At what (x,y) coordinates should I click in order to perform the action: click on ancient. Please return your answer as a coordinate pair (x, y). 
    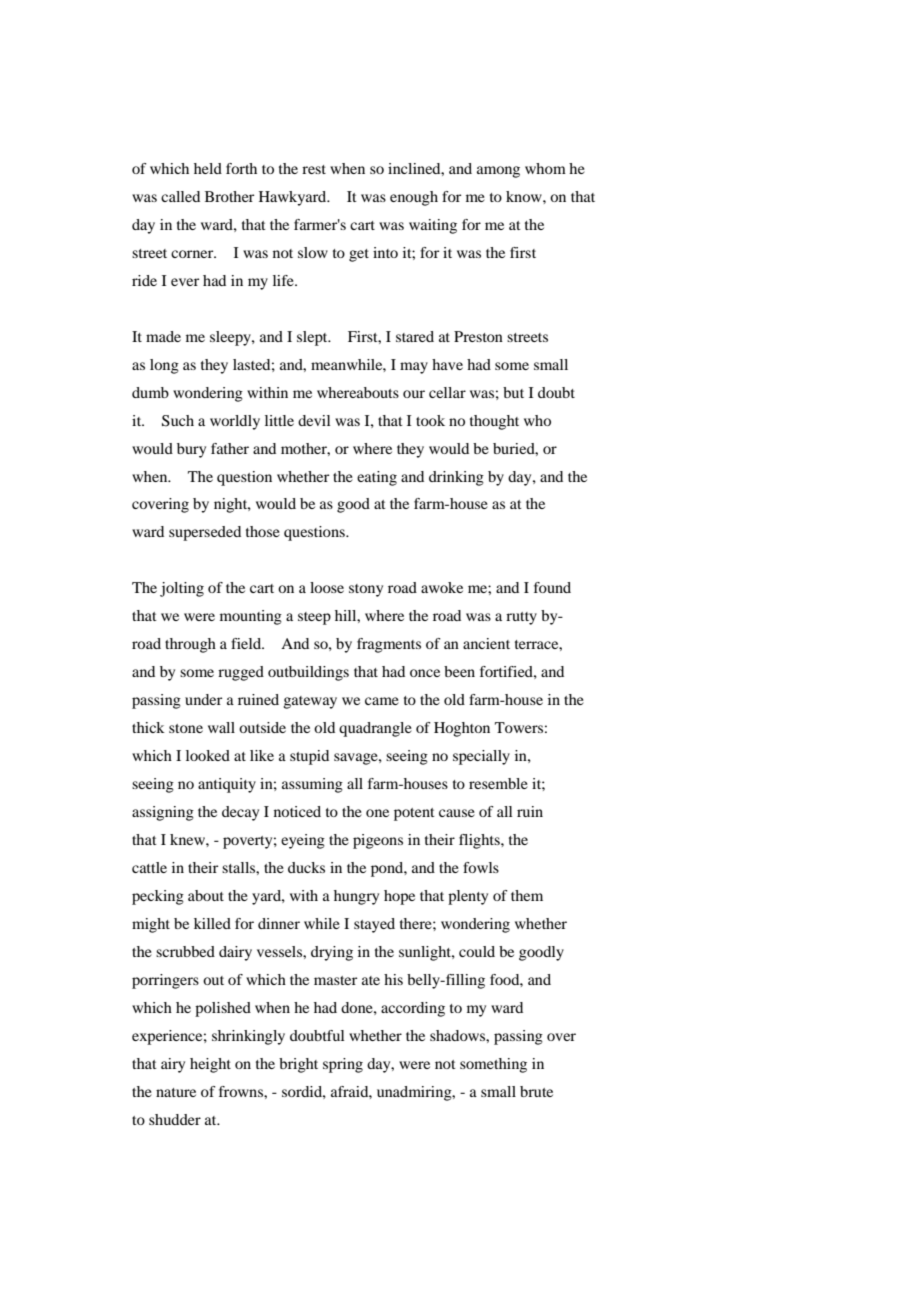
    Looking at the image, I should click on (486, 643).
